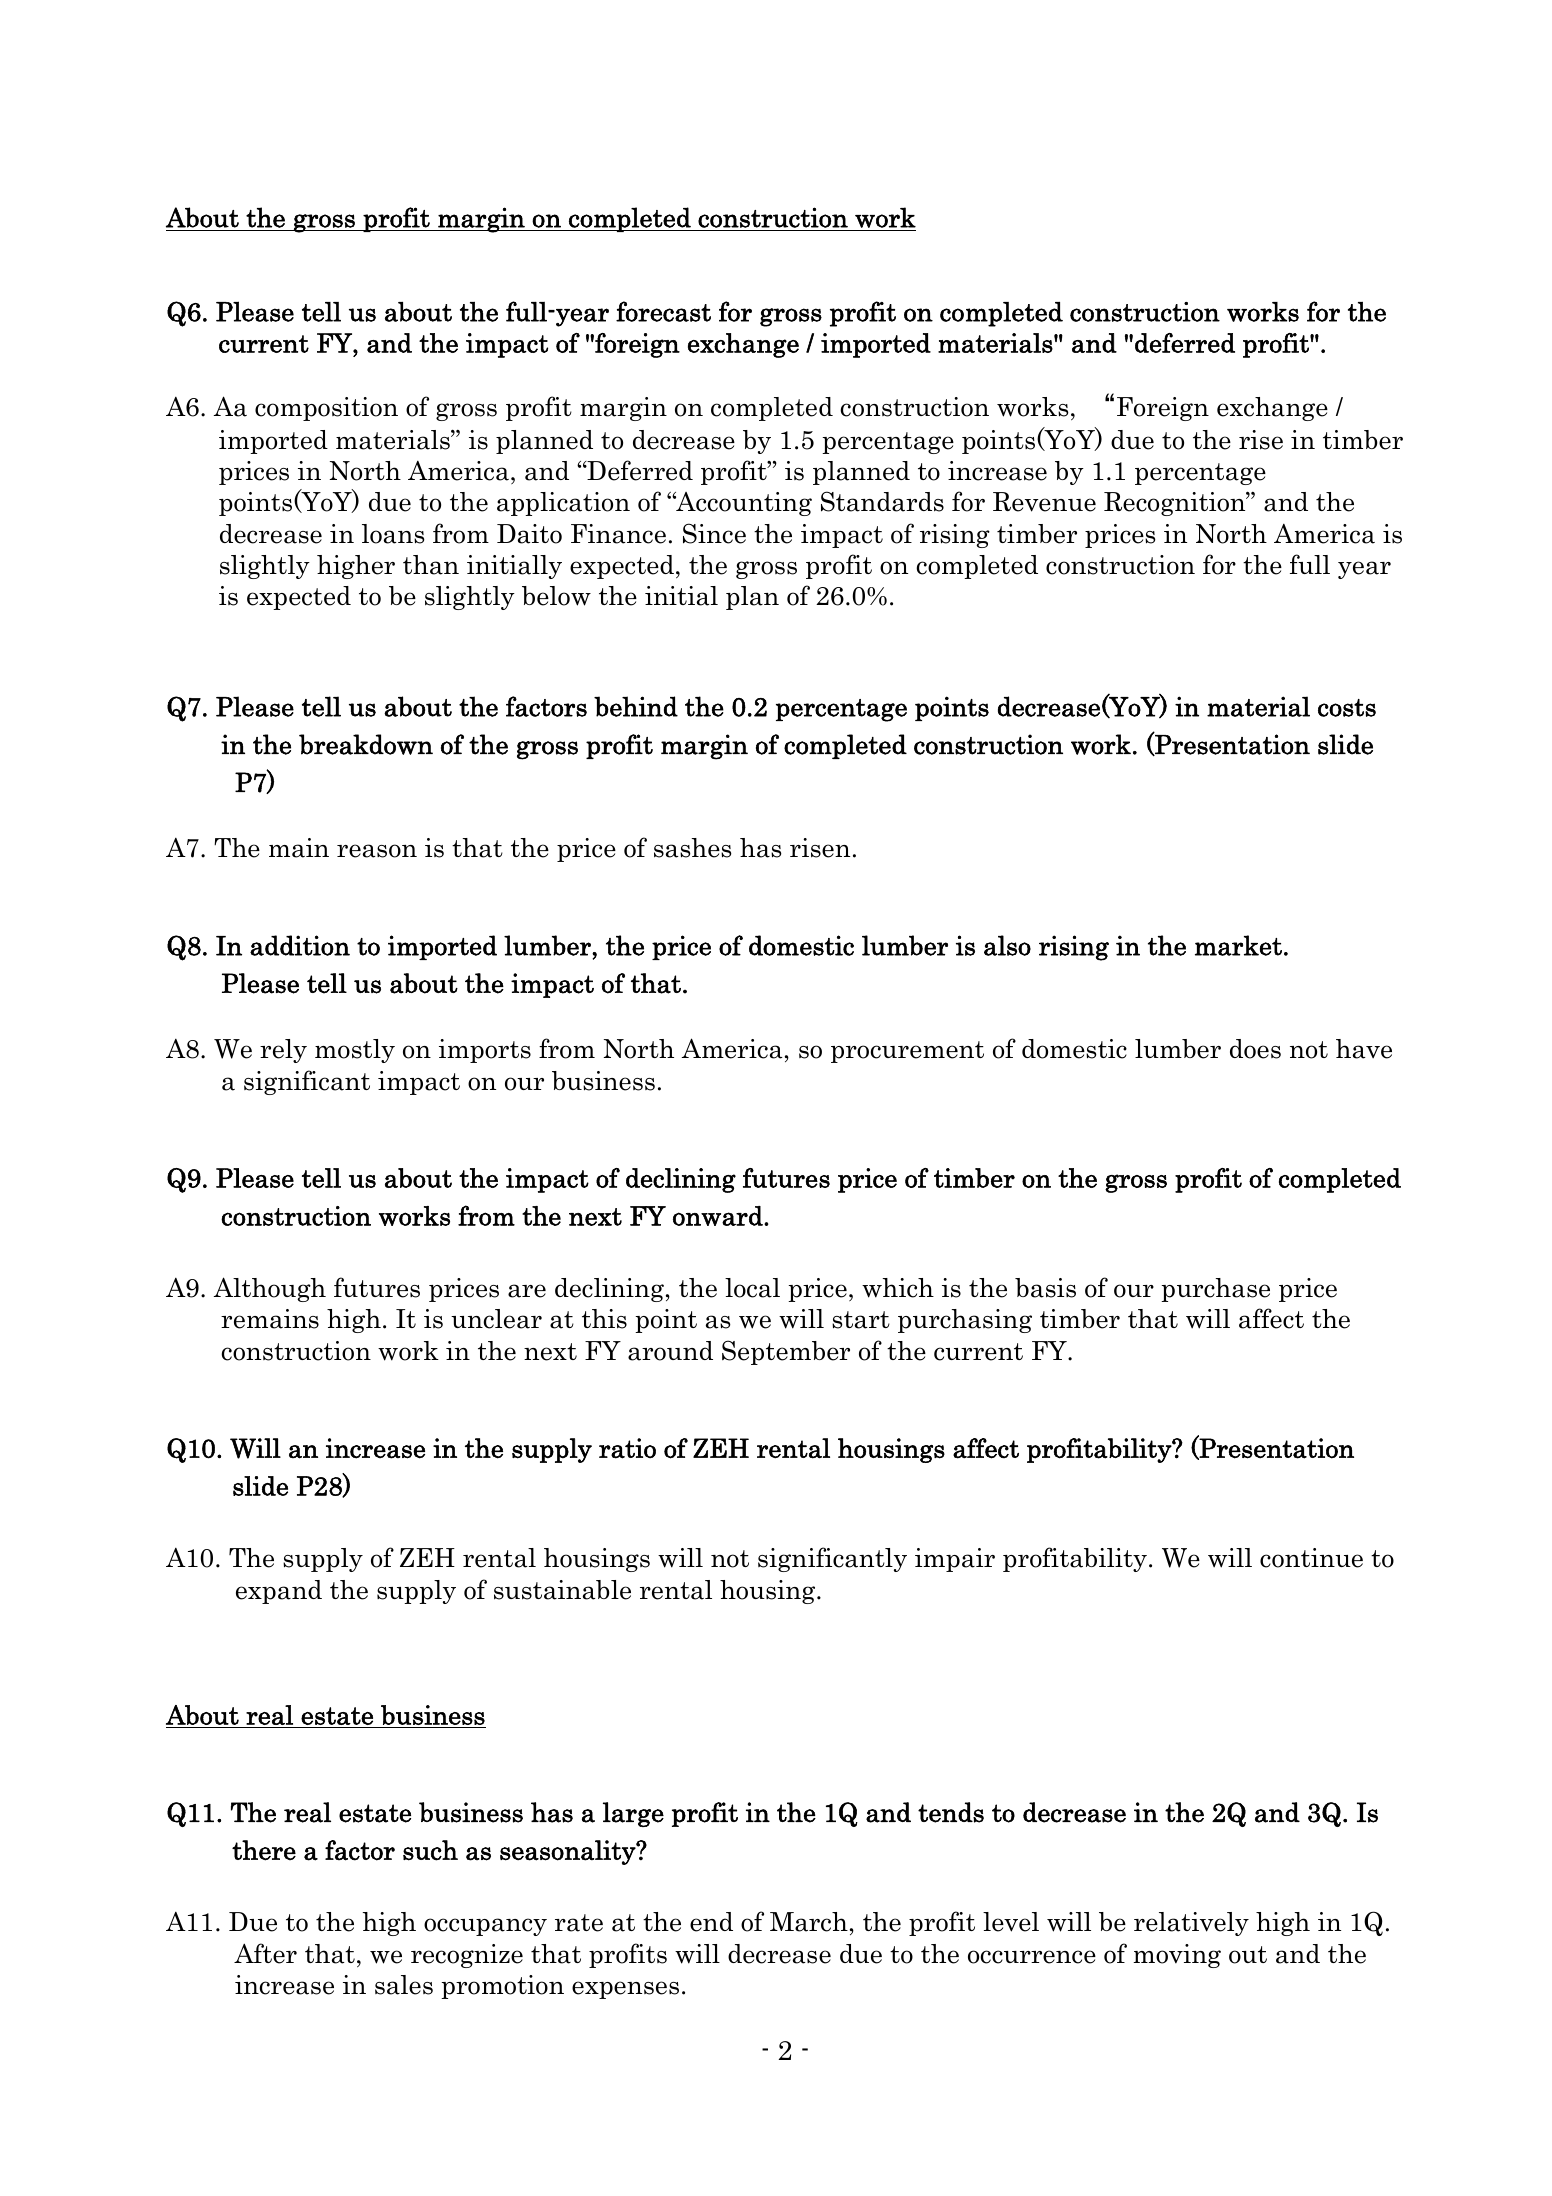 Image resolution: width=1552 pixels, height=2196 pixels. Describe the element at coordinates (1044, 502) in the screenshot. I see `Revenue` at that location.
